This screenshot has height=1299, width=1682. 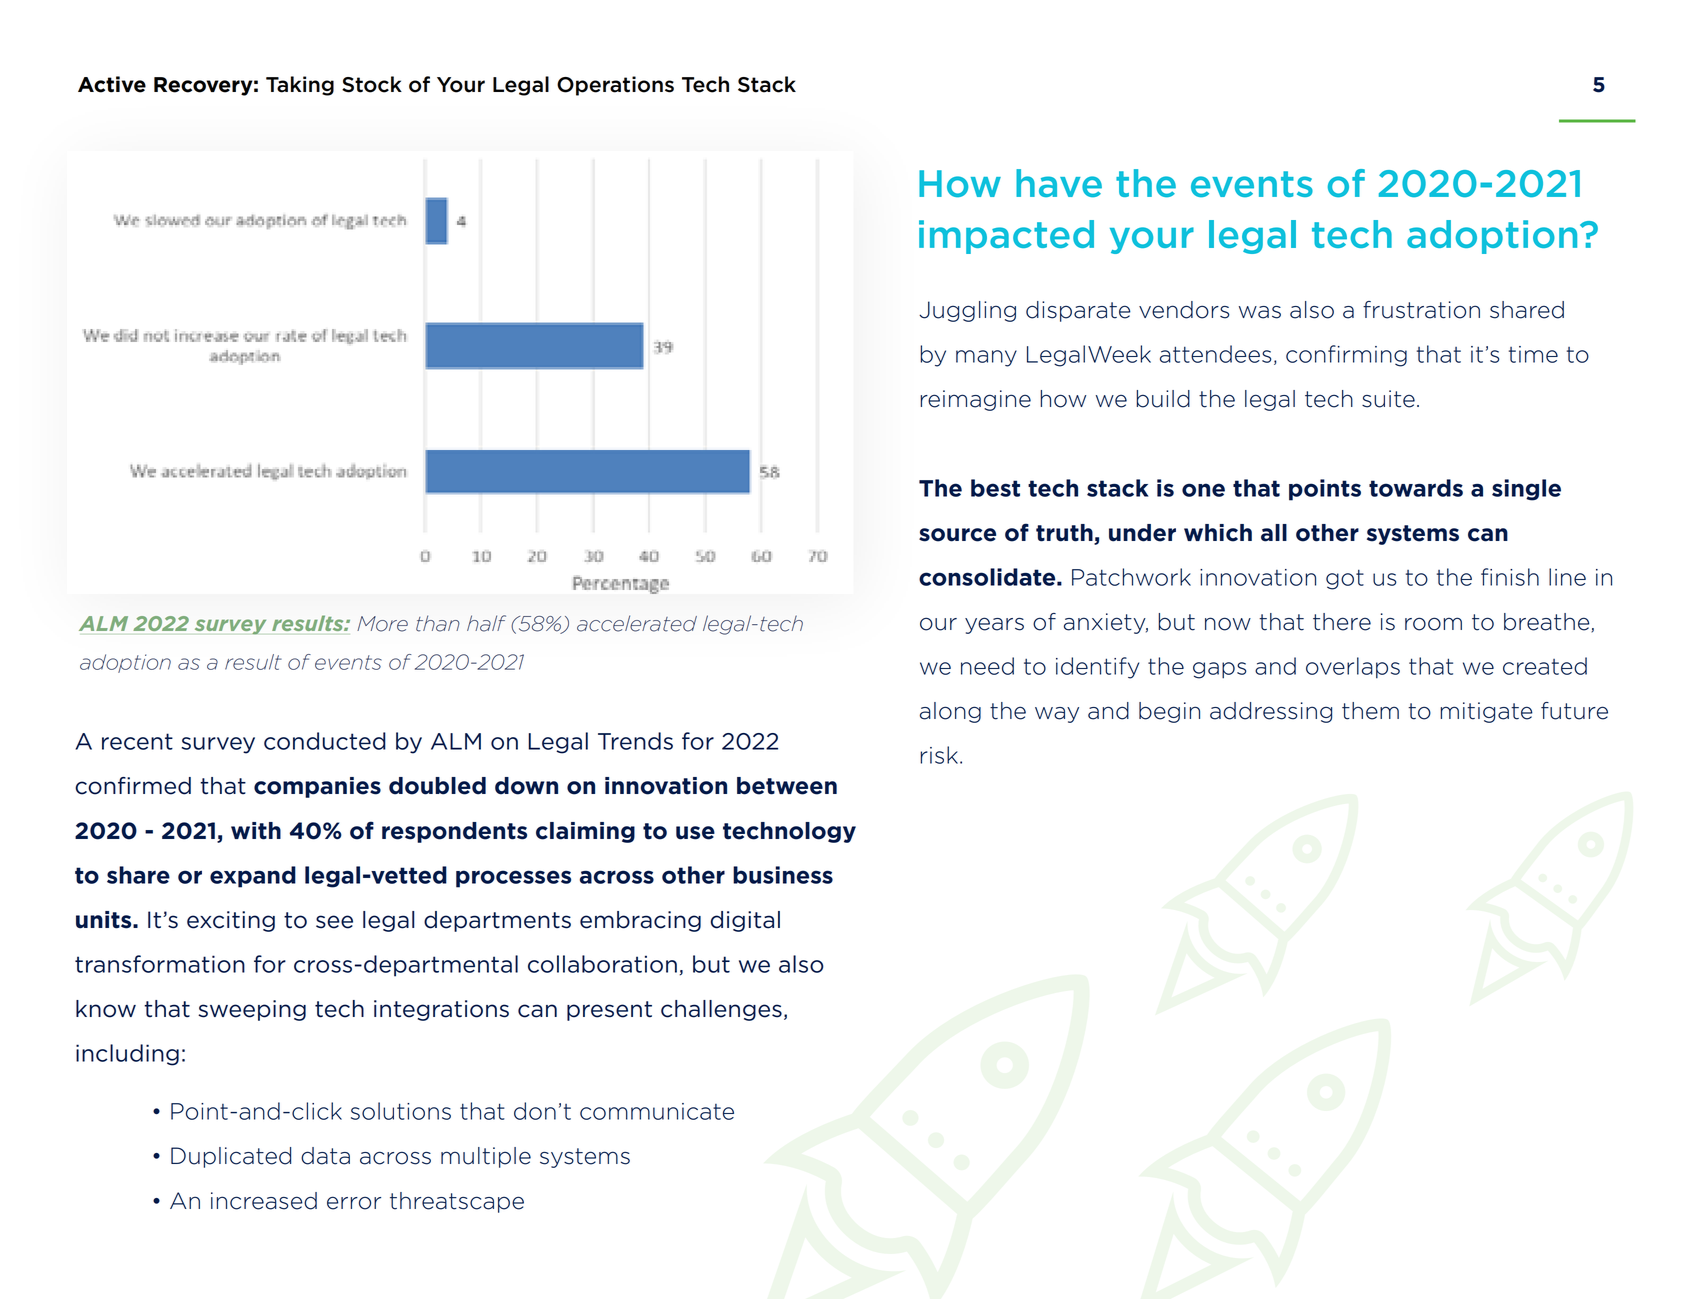 I want to click on communicate, so click(x=657, y=1111).
